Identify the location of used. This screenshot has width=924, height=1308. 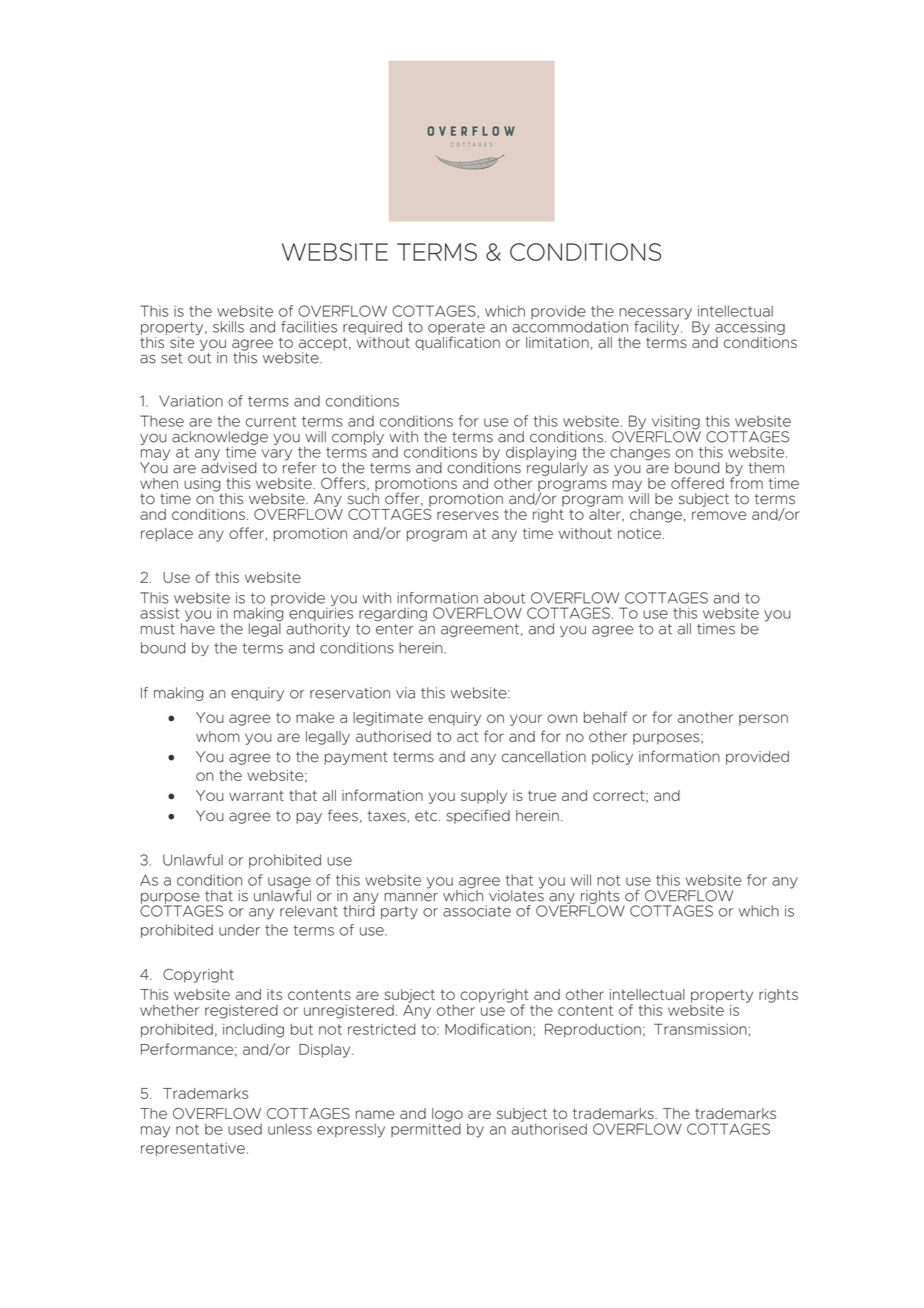
(245, 1129).
